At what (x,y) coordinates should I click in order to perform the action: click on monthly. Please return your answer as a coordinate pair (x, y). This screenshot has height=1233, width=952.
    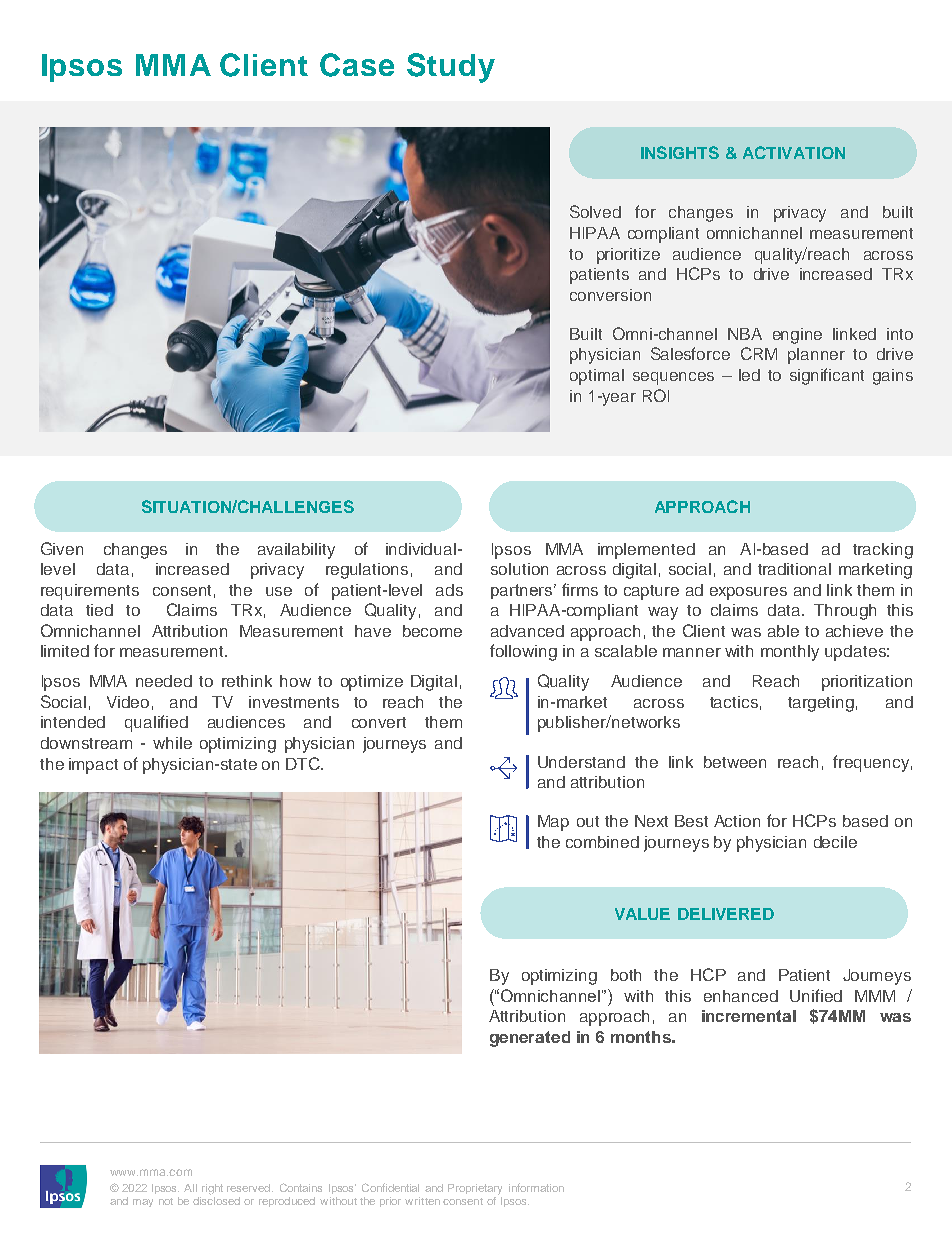
    Looking at the image, I should click on (790, 653).
